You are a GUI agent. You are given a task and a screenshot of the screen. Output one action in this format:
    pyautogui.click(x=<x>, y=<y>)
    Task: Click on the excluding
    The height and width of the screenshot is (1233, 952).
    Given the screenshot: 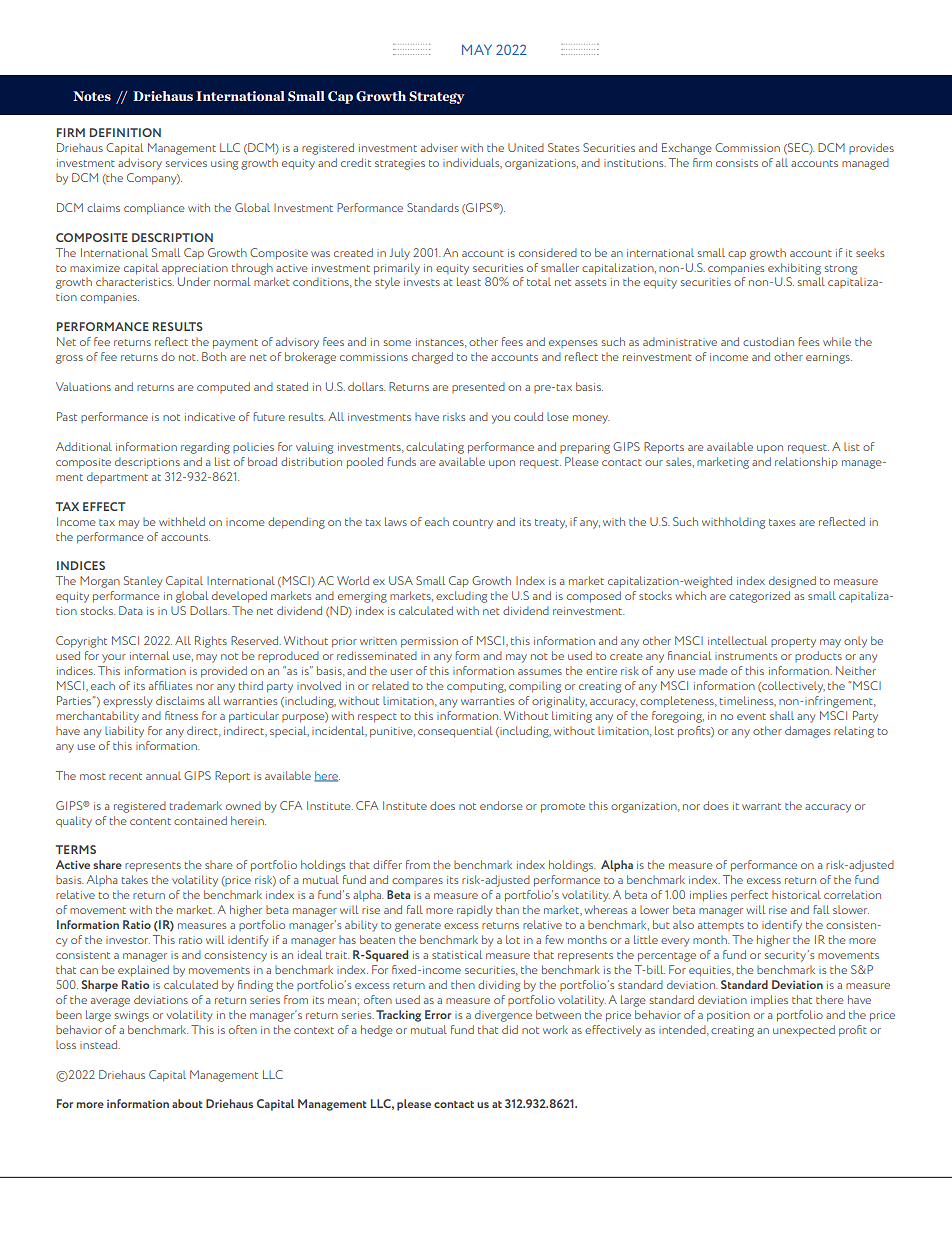 What is the action you would take?
    pyautogui.click(x=461, y=597)
